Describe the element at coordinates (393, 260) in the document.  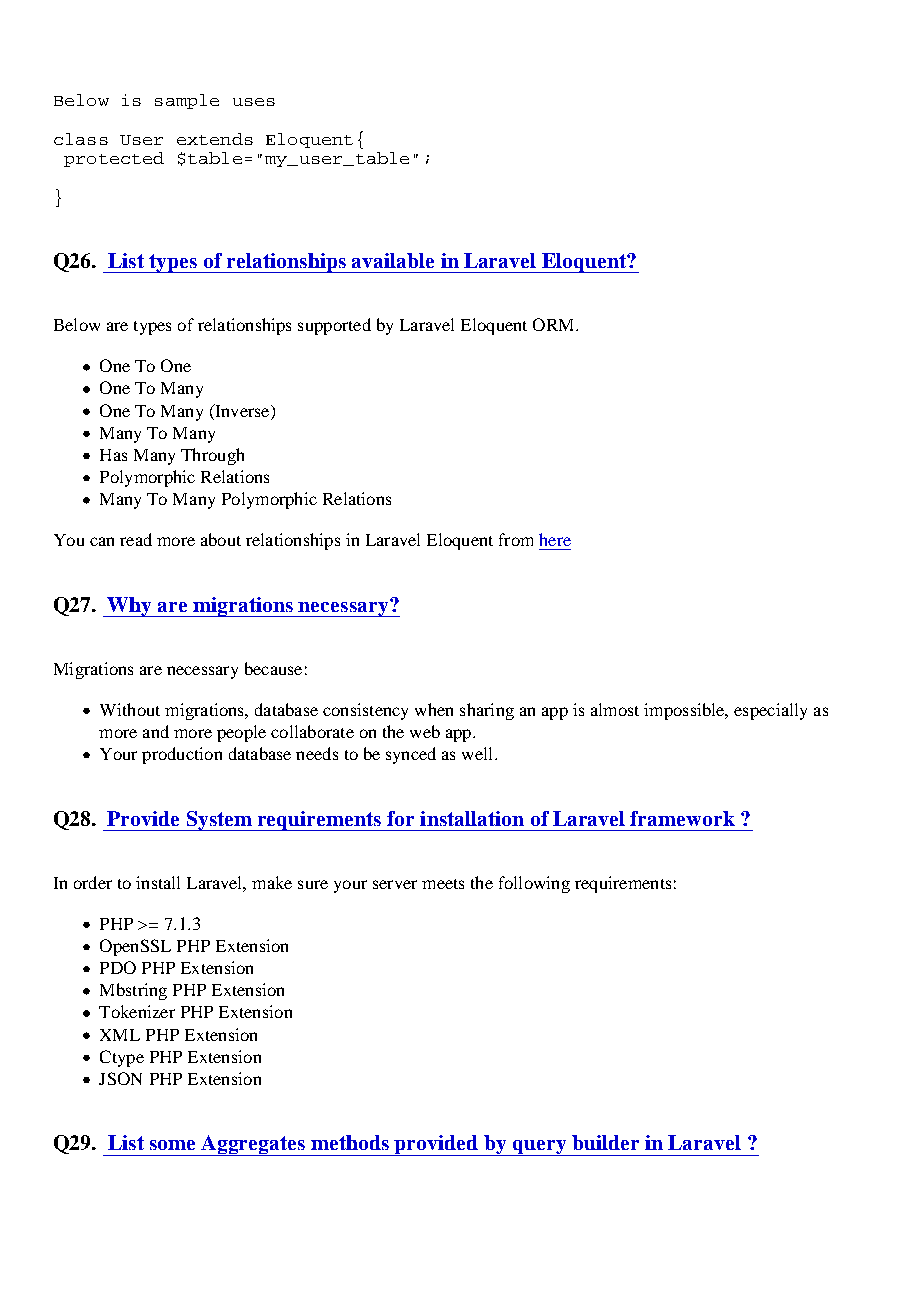
I see `available` at that location.
